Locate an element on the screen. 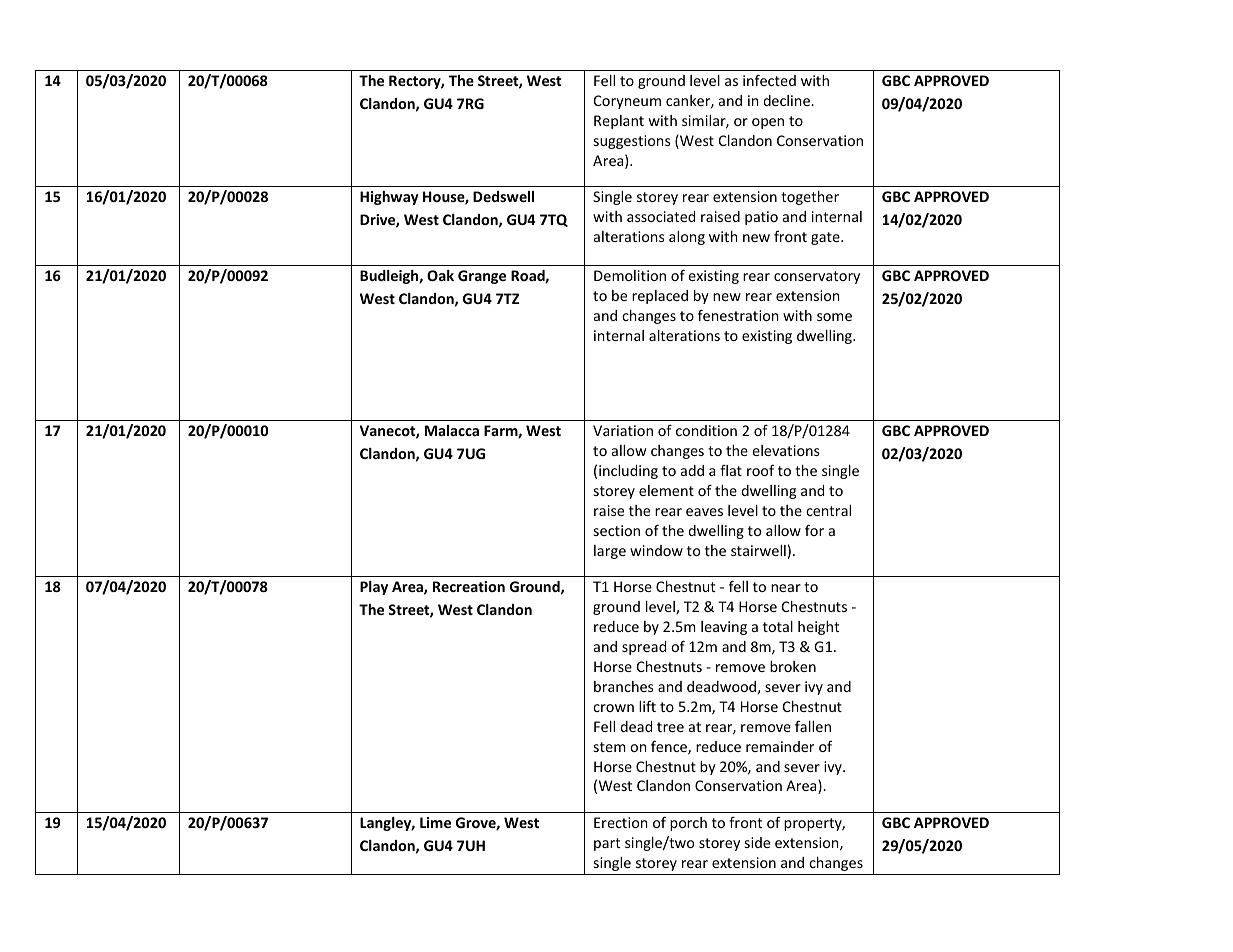 This screenshot has height=952, width=1233. including is located at coordinates (628, 472).
